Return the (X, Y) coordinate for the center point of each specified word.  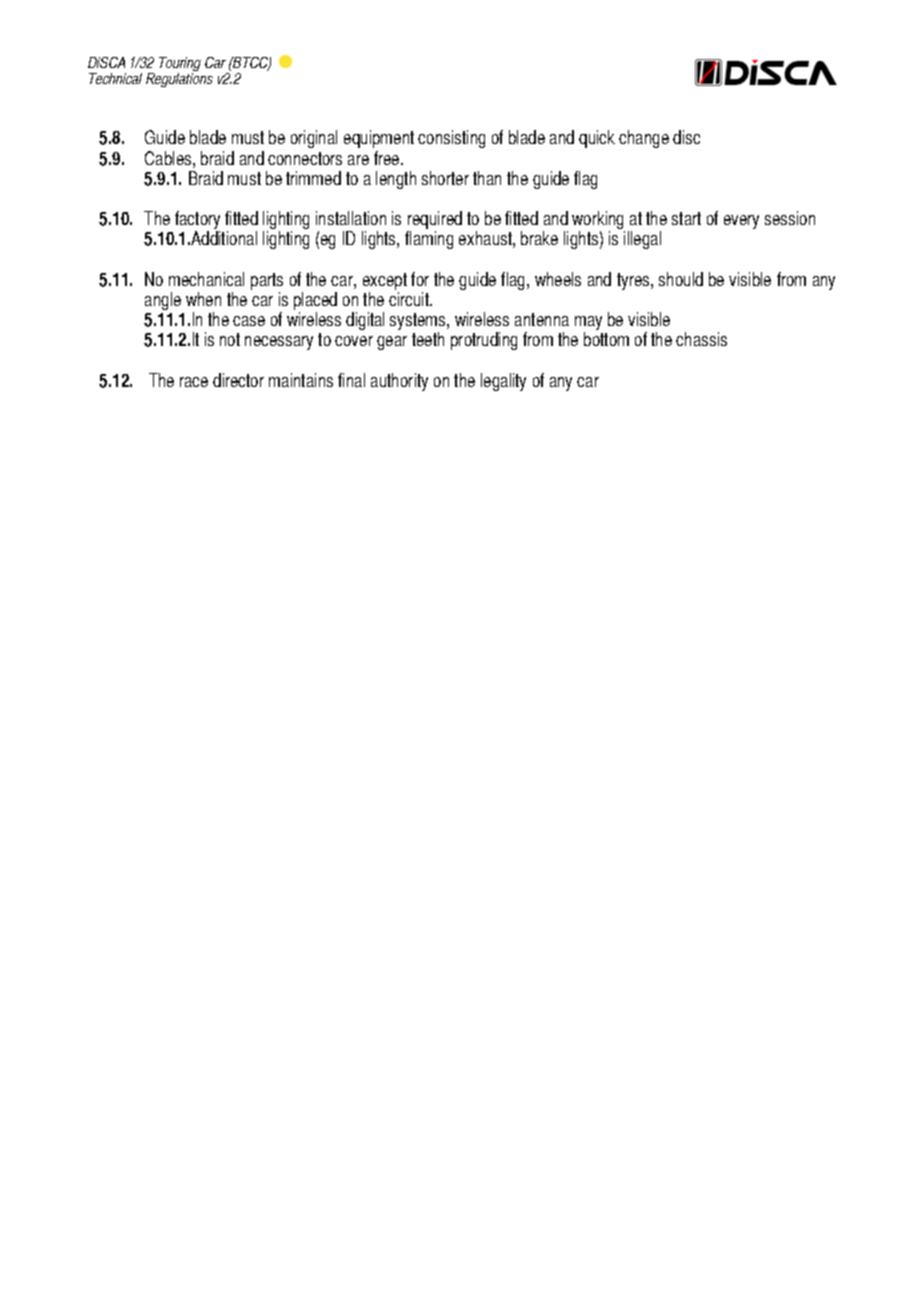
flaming (429, 240)
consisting (451, 139)
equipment (379, 139)
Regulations (179, 78)
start (686, 218)
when (203, 299)
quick (597, 139)
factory (197, 221)
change (644, 139)
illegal (642, 240)
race (194, 382)
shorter (445, 178)
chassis (701, 339)
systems (419, 323)
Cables (169, 158)
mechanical (206, 279)
